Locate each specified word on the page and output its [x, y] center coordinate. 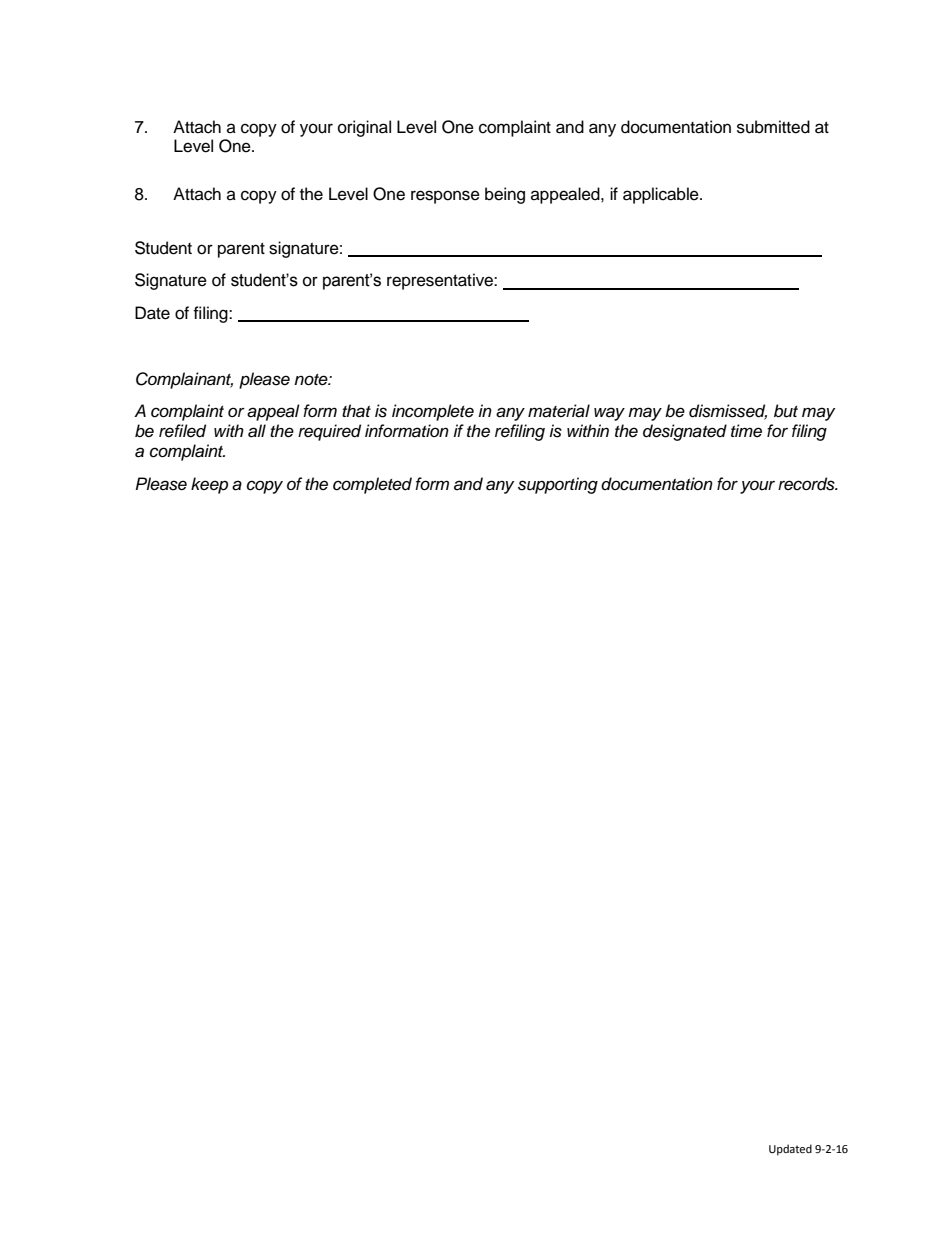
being [505, 195]
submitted [773, 127]
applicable [662, 195]
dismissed [728, 412]
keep [209, 485]
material [559, 411]
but [786, 411]
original [364, 128]
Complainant [184, 380]
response [445, 197]
